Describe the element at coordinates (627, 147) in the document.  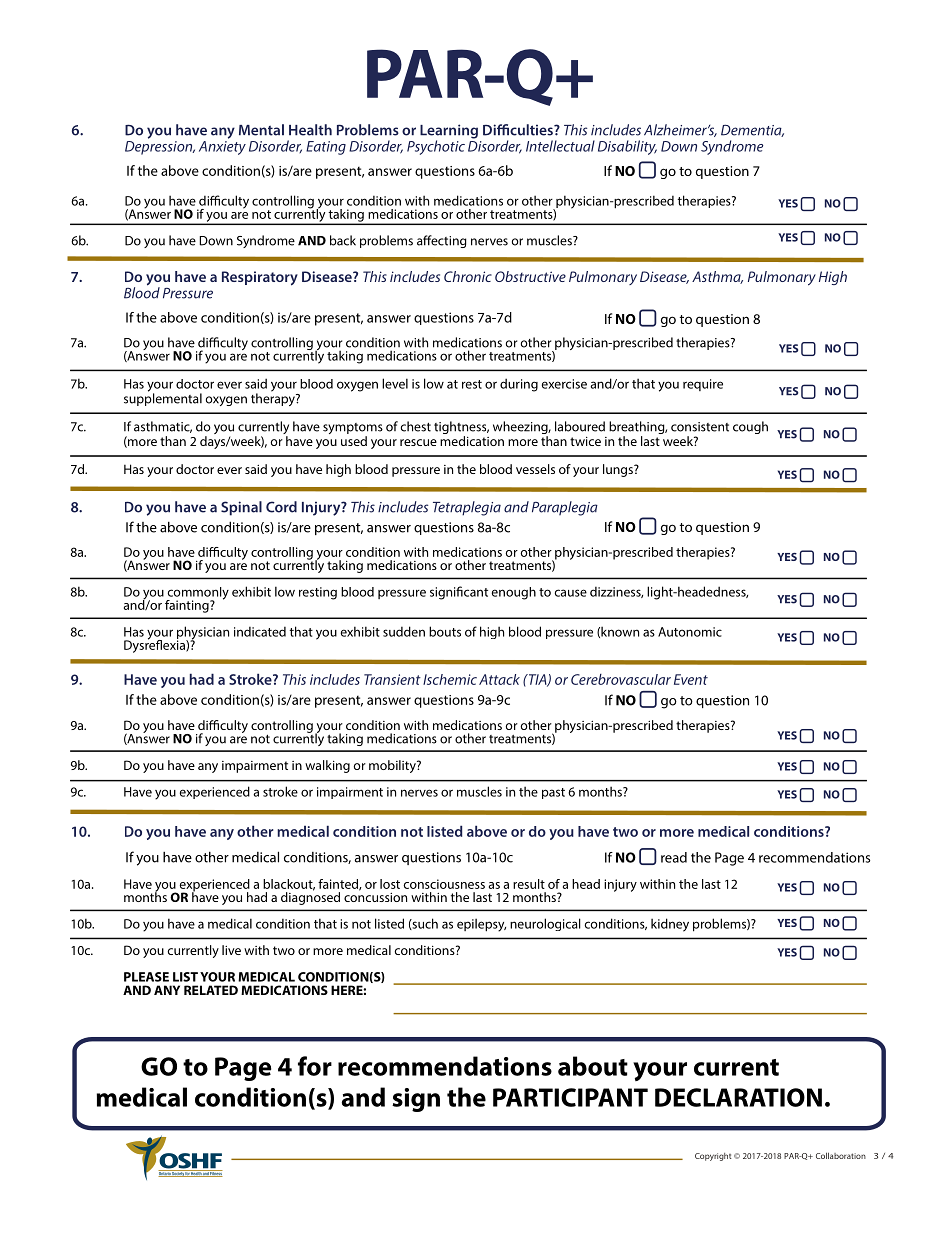
I see `Disability` at that location.
